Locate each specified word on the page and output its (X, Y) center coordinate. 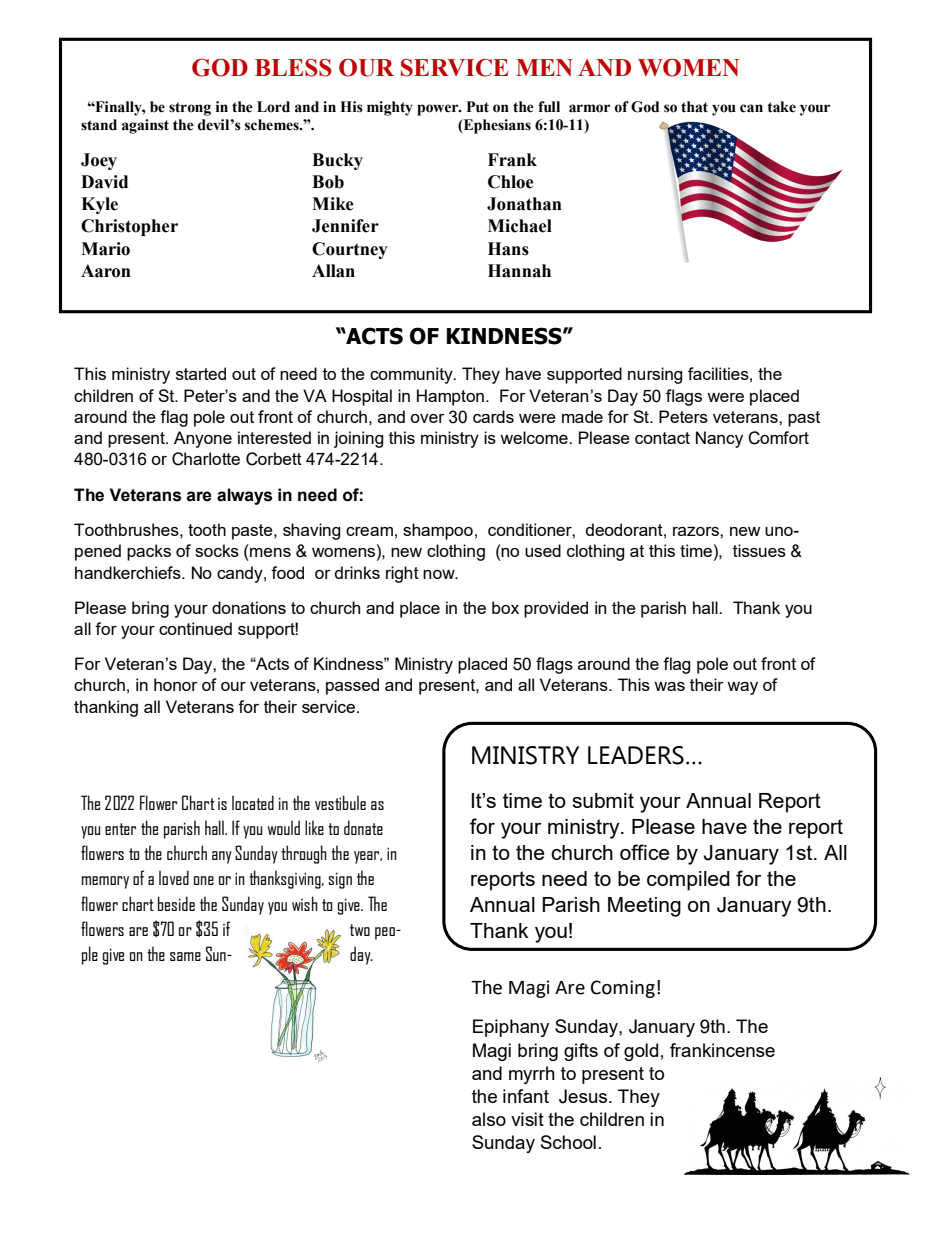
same (185, 956)
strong (190, 109)
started (201, 373)
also (489, 1119)
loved (174, 877)
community (412, 375)
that (694, 107)
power (439, 110)
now (440, 574)
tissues (759, 550)
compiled (688, 881)
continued (195, 628)
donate (363, 827)
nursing (655, 375)
